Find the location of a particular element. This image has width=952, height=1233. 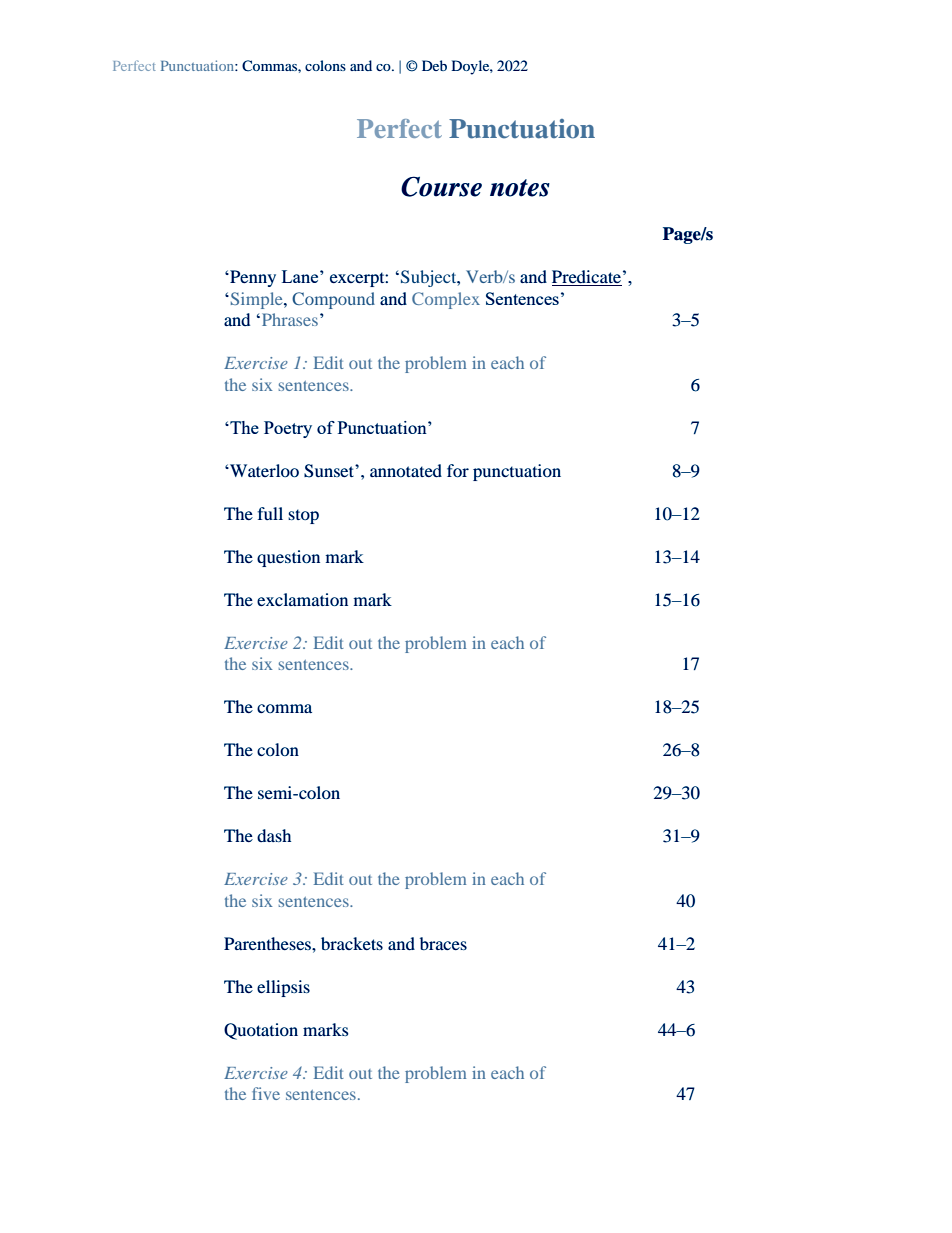

ellipsis is located at coordinates (283, 988).
